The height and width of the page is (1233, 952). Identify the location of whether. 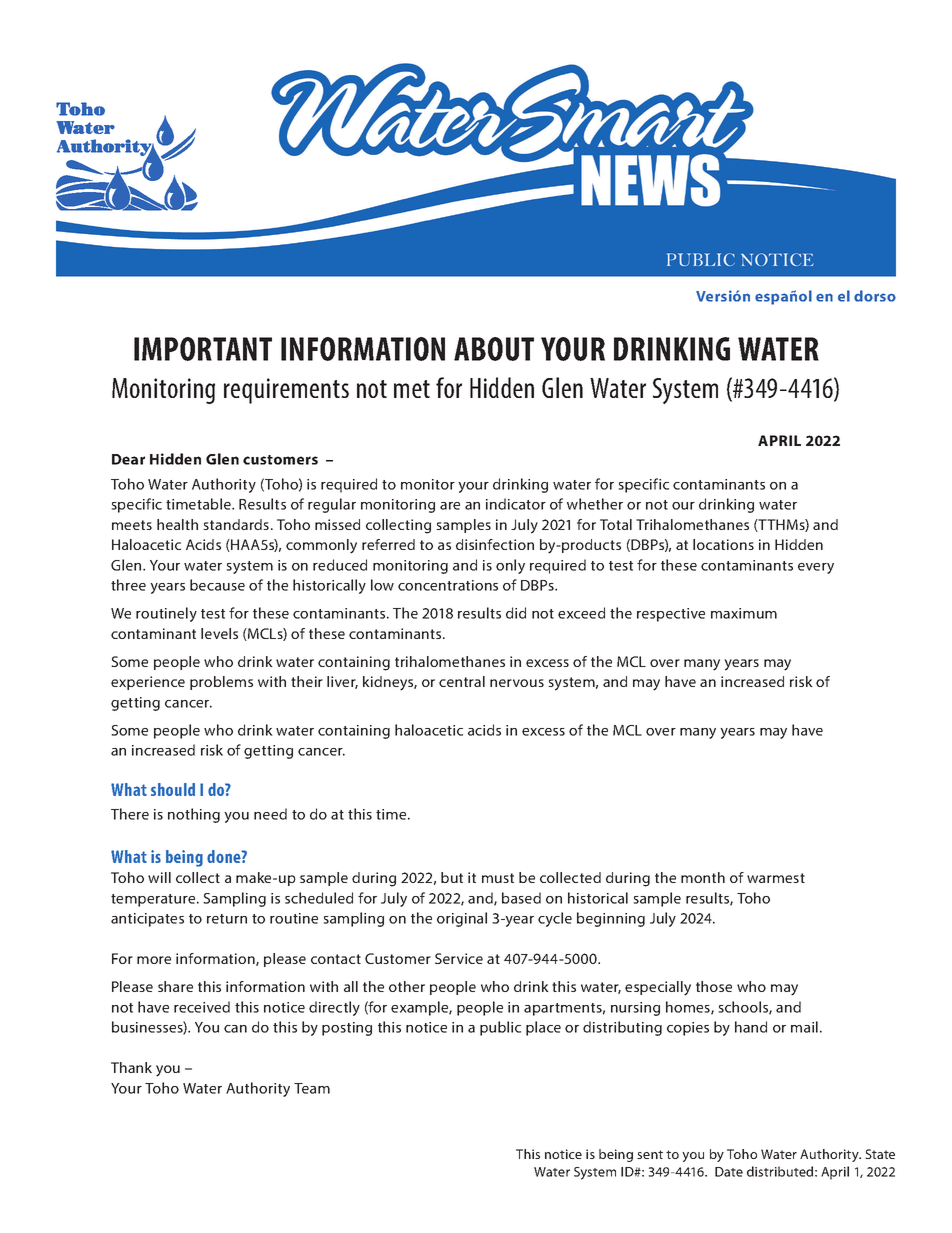
(595, 504).
